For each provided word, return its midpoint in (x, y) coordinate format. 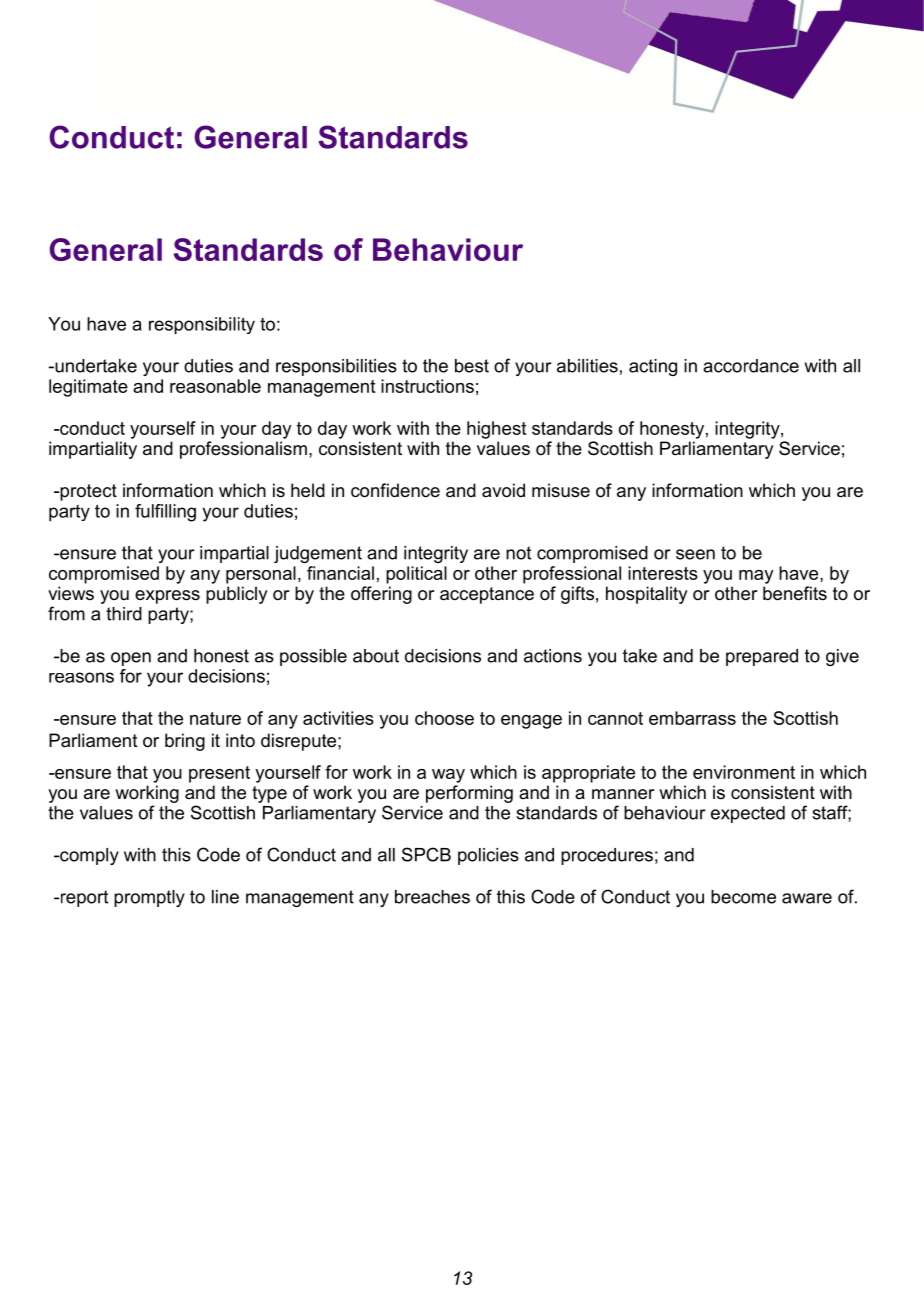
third (124, 614)
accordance (751, 366)
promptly (149, 898)
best (472, 366)
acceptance (487, 595)
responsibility (202, 326)
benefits (795, 593)
